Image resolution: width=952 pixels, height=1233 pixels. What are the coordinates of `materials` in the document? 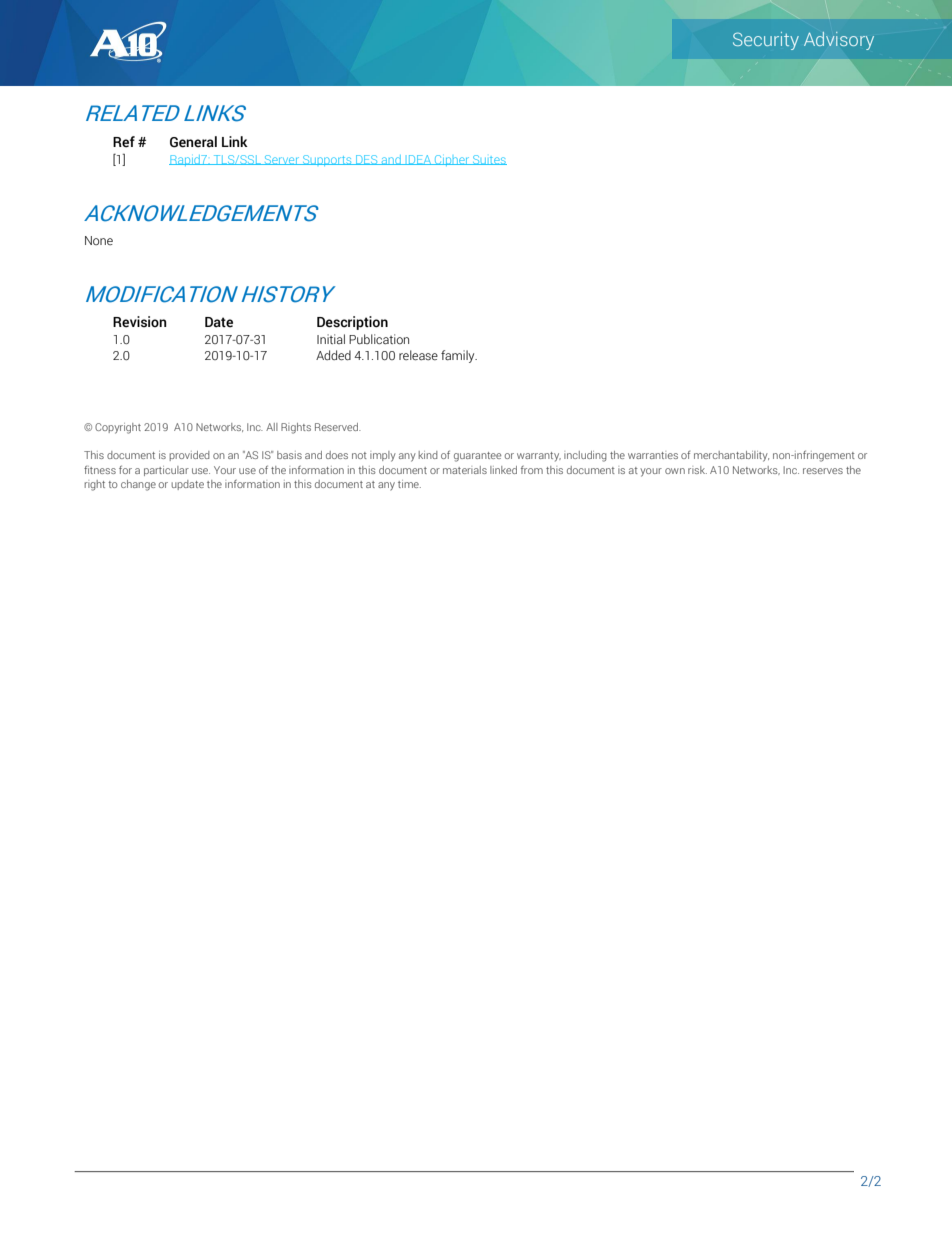 It's located at (465, 470).
